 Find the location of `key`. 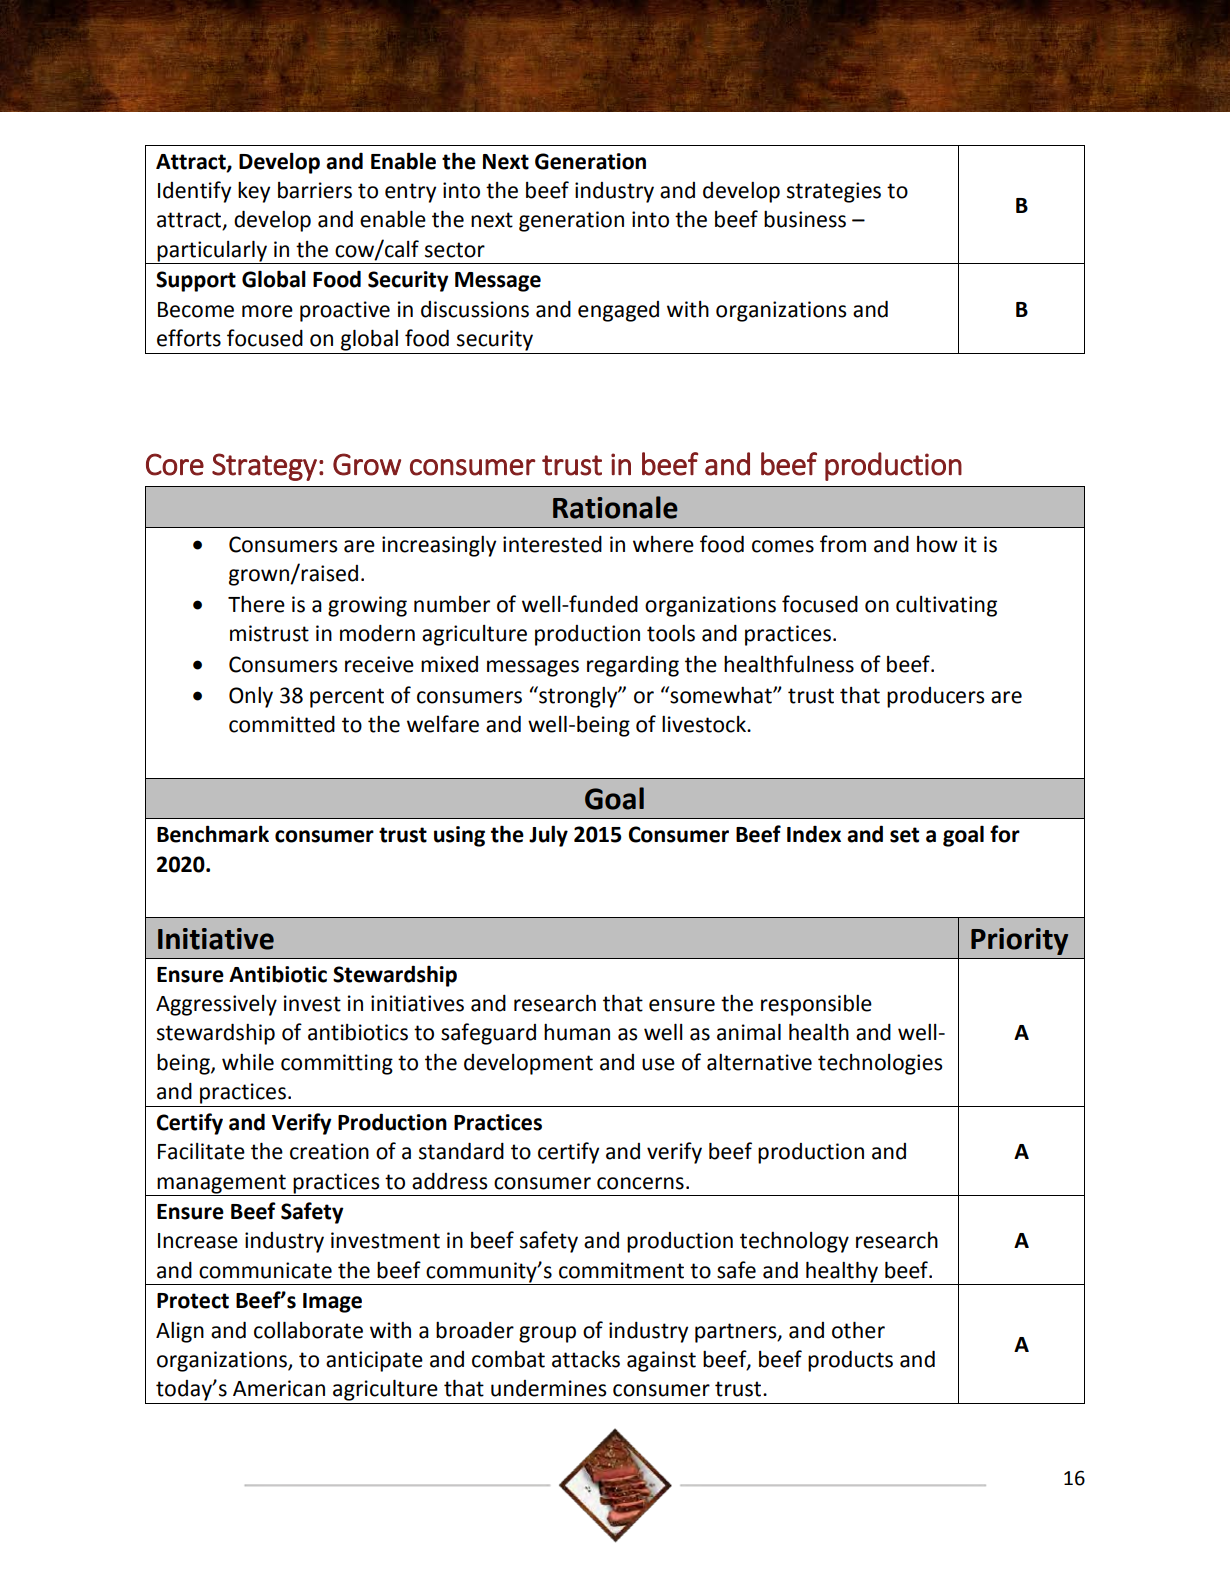

key is located at coordinates (254, 192).
